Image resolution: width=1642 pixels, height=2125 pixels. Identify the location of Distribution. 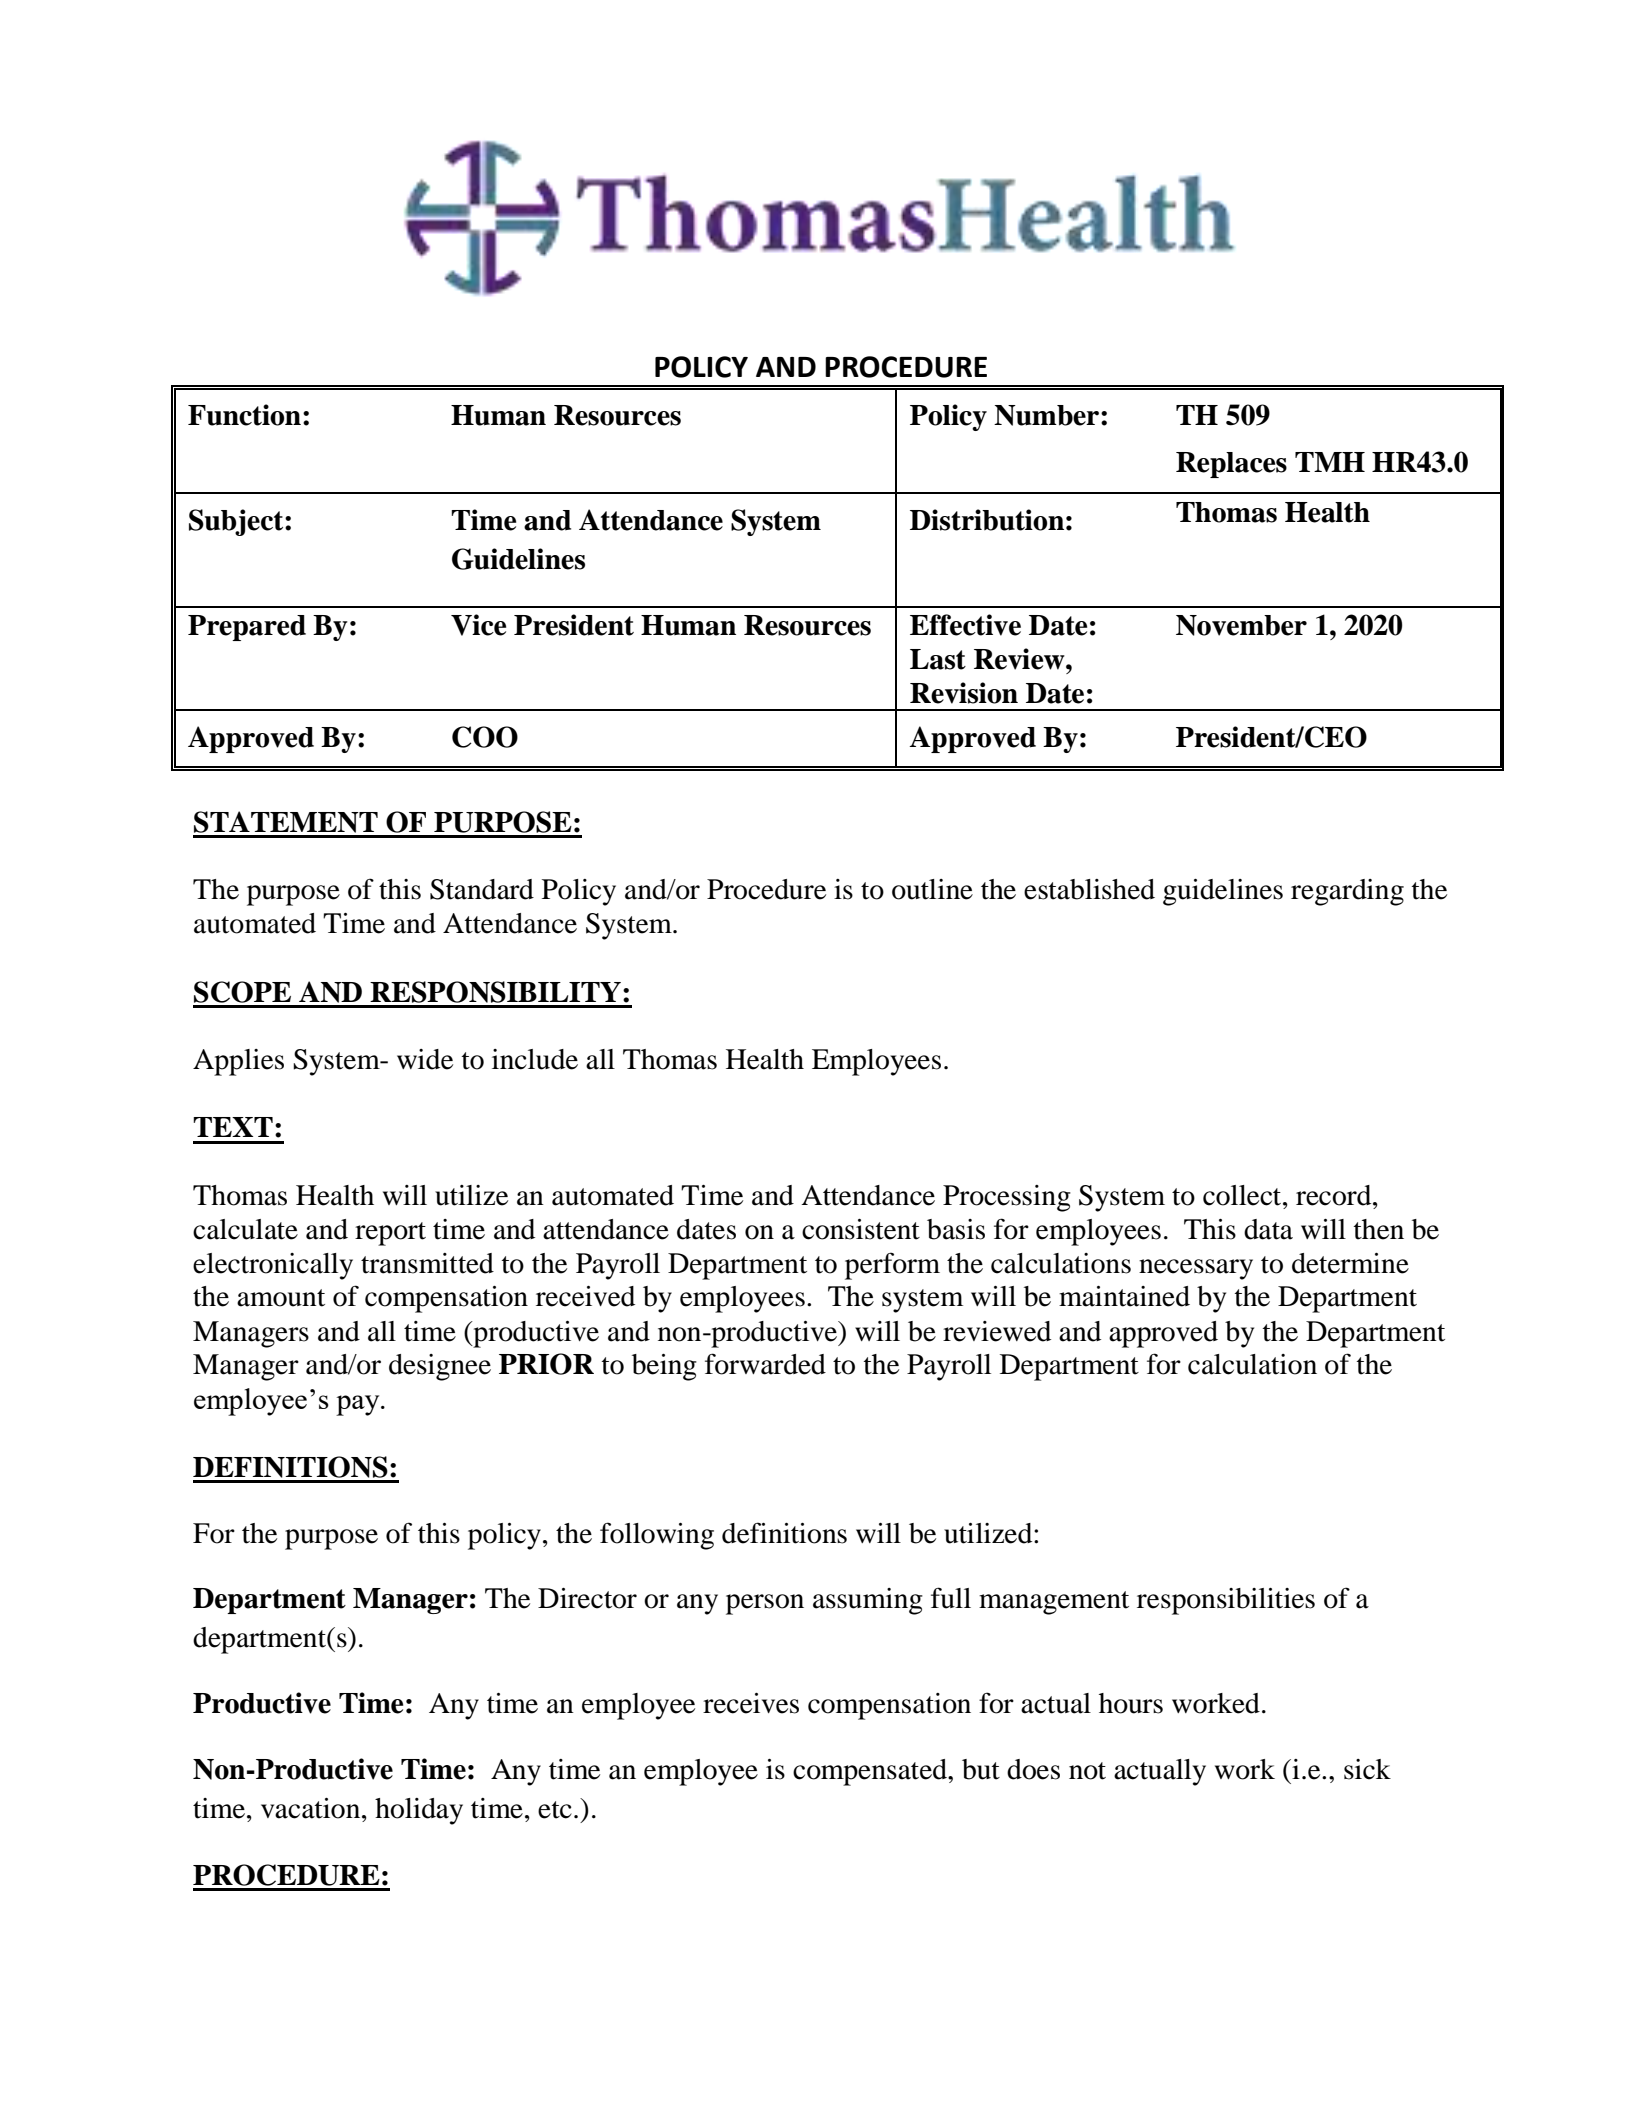
(987, 520).
